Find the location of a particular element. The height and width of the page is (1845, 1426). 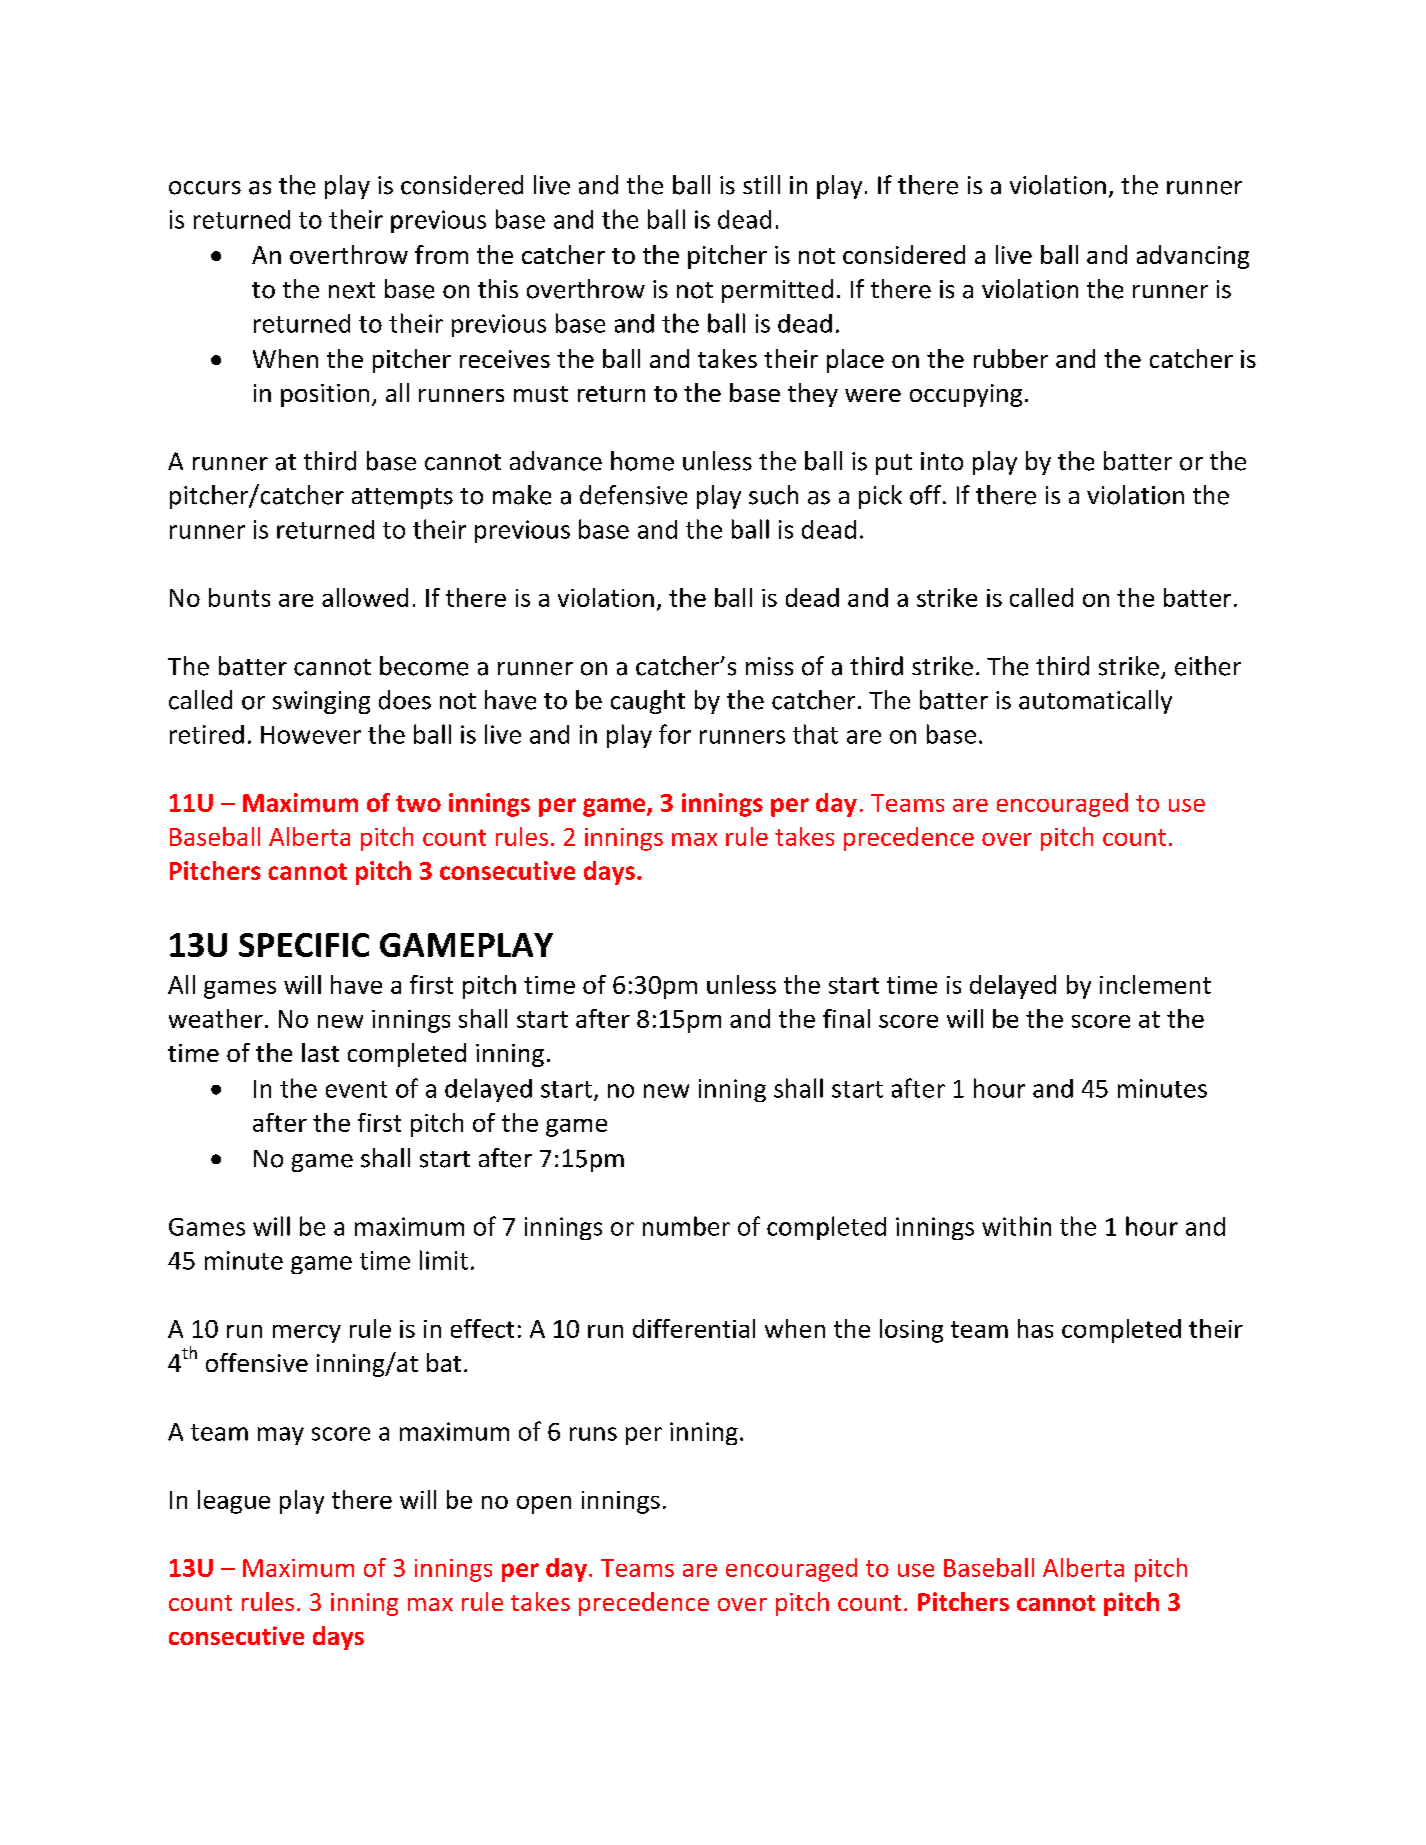

runs is located at coordinates (593, 1434).
